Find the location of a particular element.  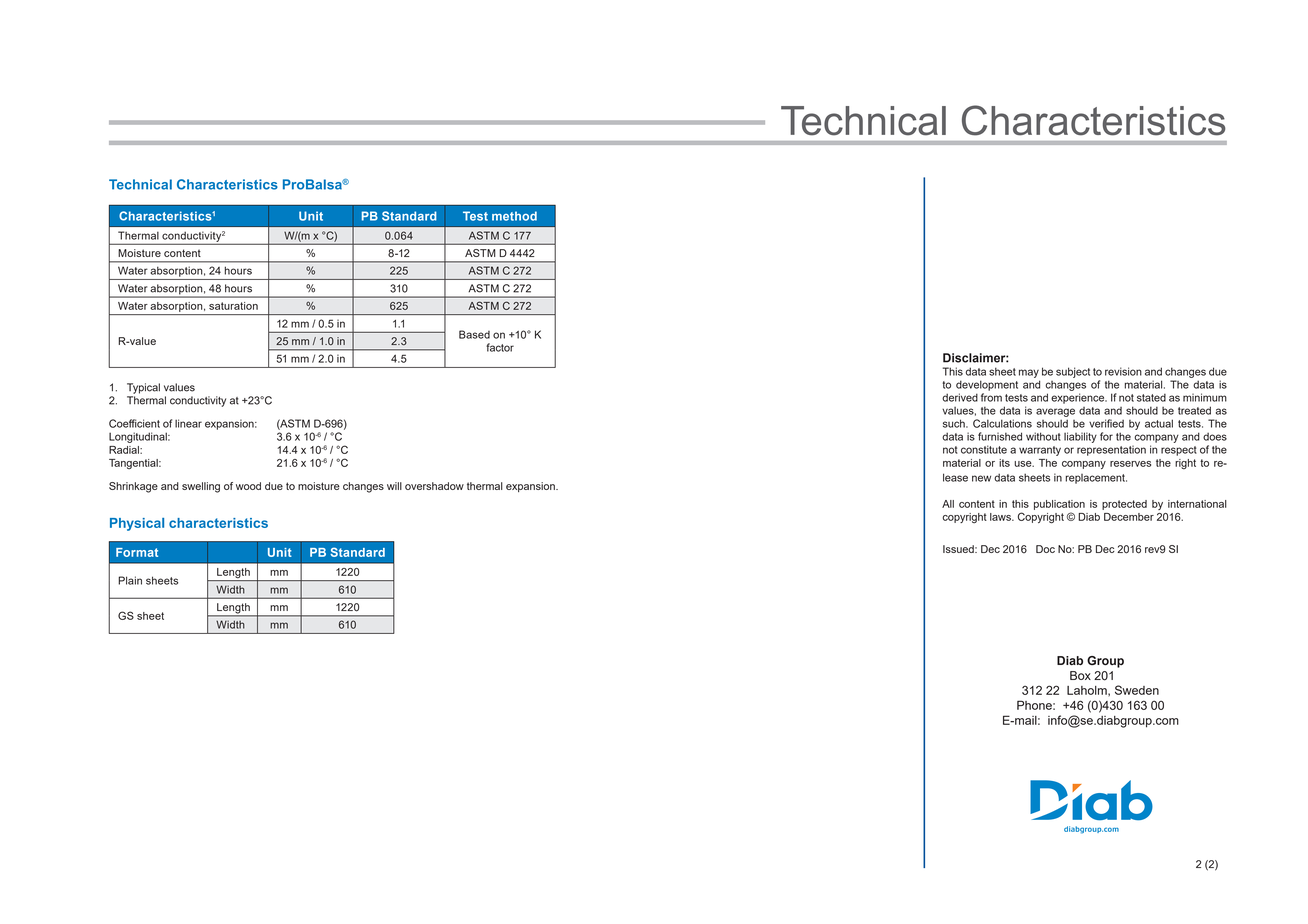

revision is located at coordinates (1123, 371).
